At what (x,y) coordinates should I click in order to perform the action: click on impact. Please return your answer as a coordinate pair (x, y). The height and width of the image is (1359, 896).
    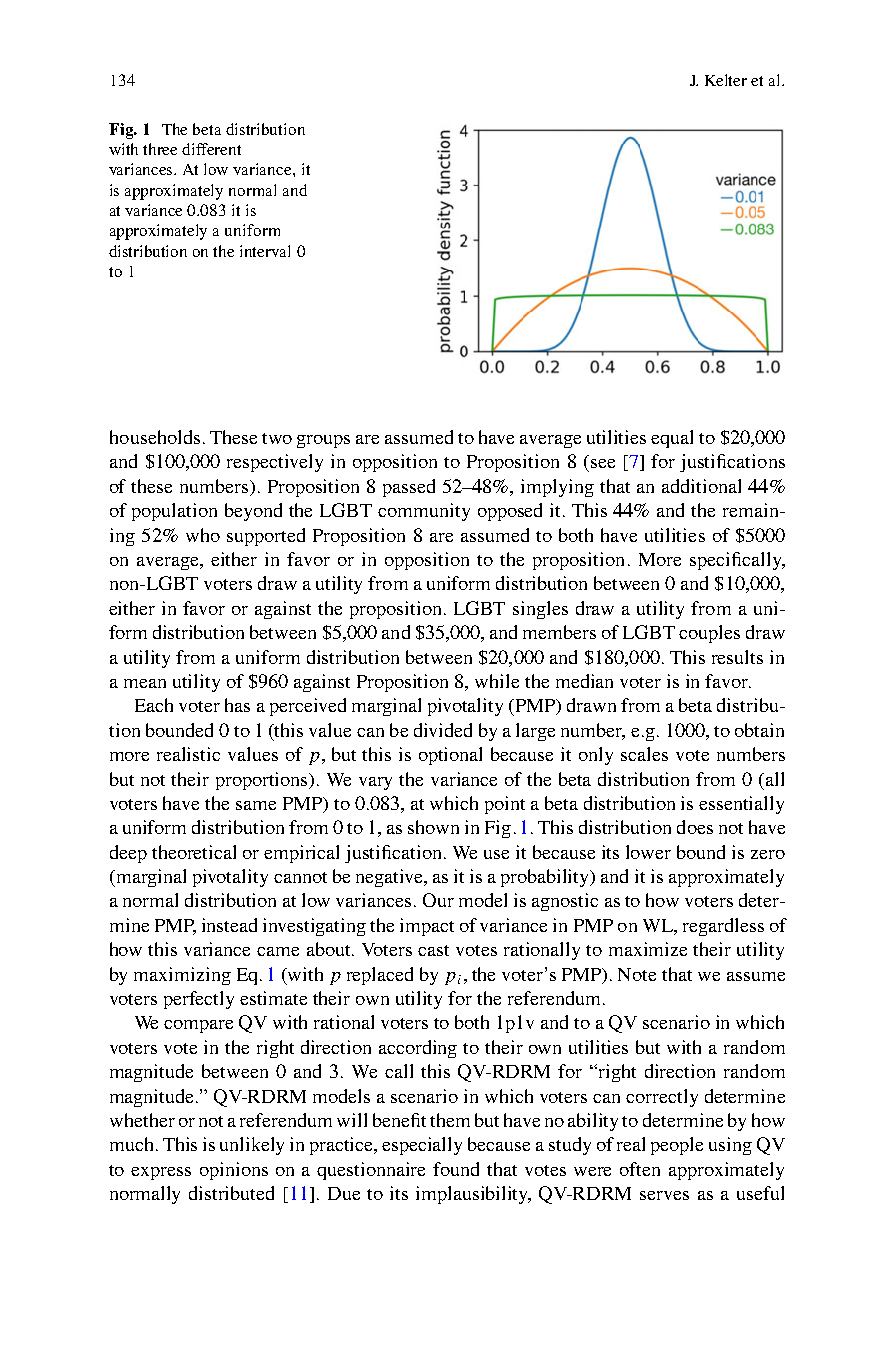
    Looking at the image, I should click on (427, 927).
